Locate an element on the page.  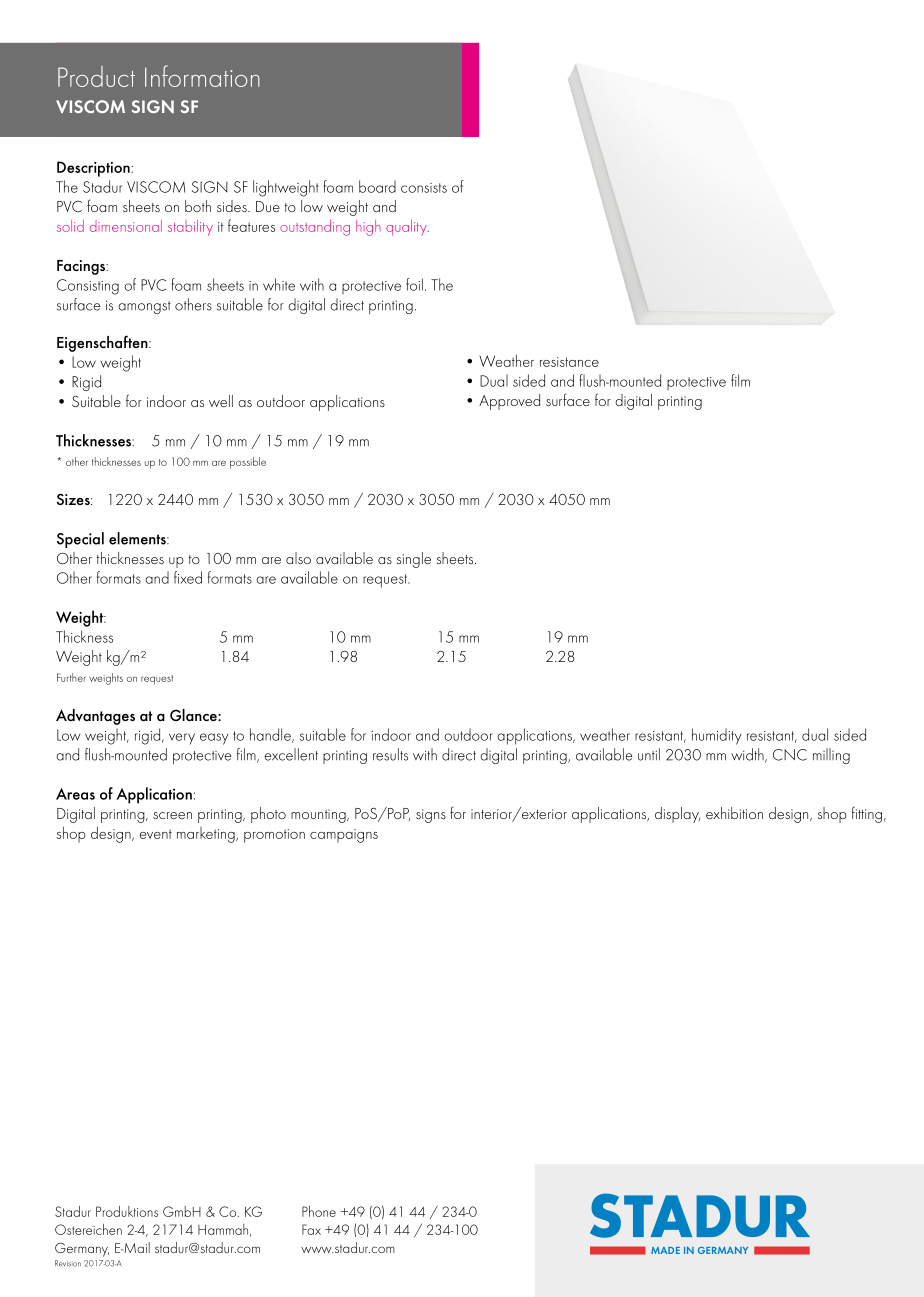
Glance is located at coordinates (194, 715).
